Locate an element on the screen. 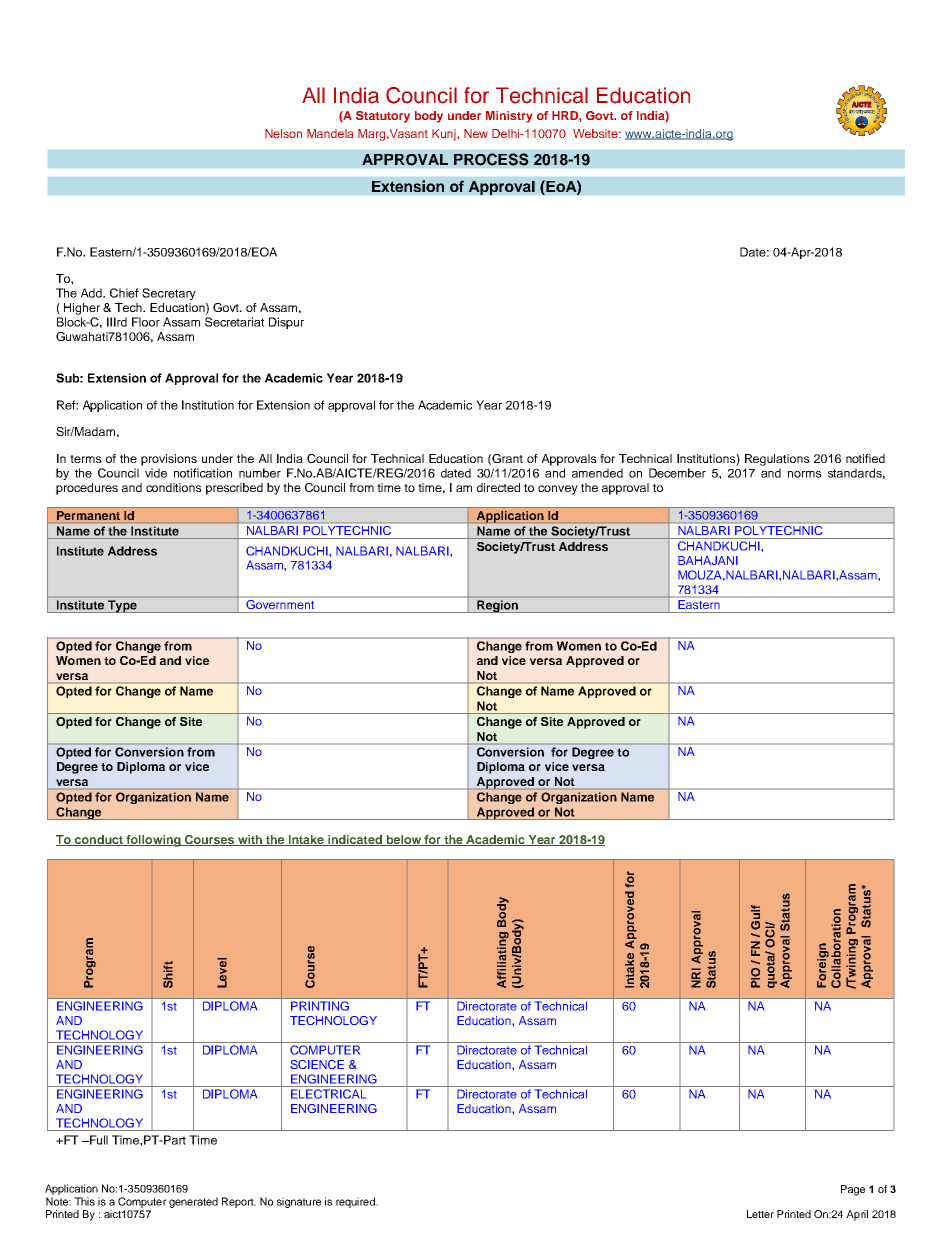 The width and height of the screenshot is (952, 1233). Ministry is located at coordinates (509, 117).
